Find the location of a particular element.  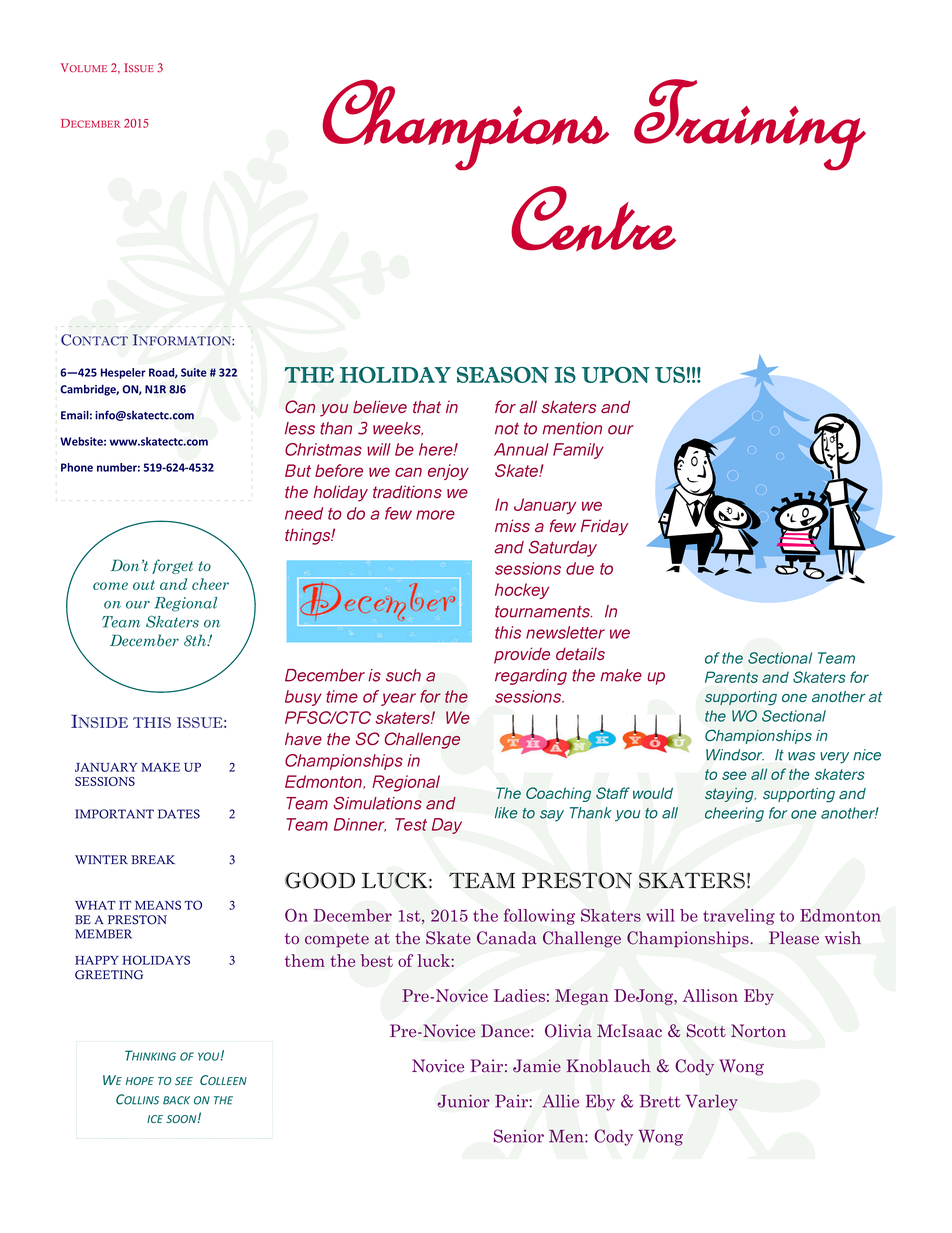

traveling is located at coordinates (739, 917).
